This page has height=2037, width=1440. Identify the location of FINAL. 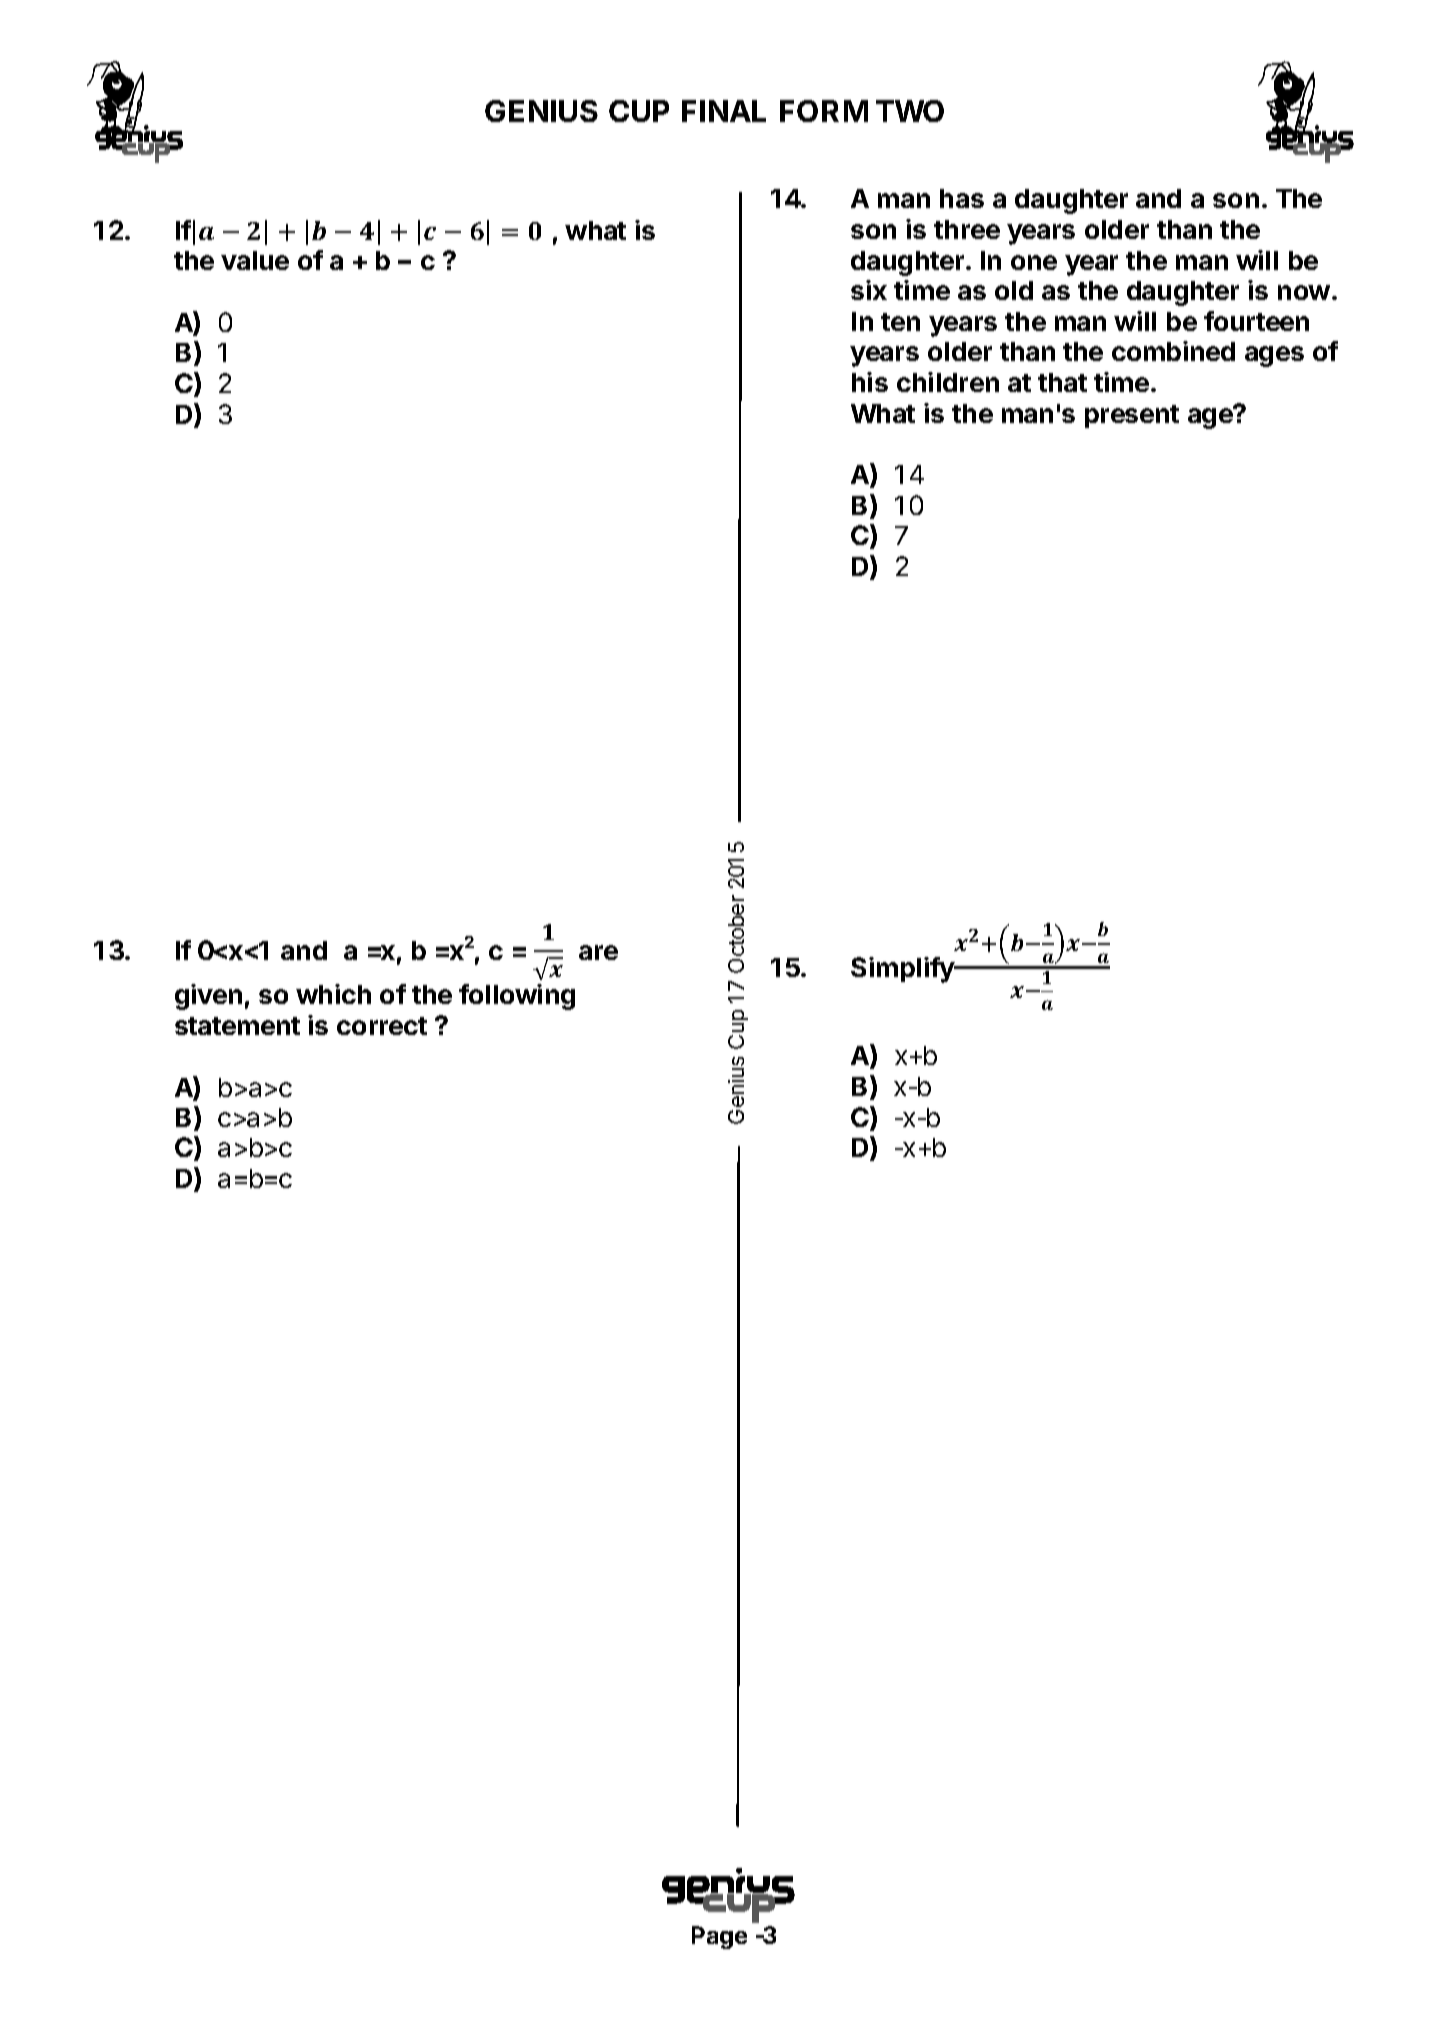
(724, 111).
